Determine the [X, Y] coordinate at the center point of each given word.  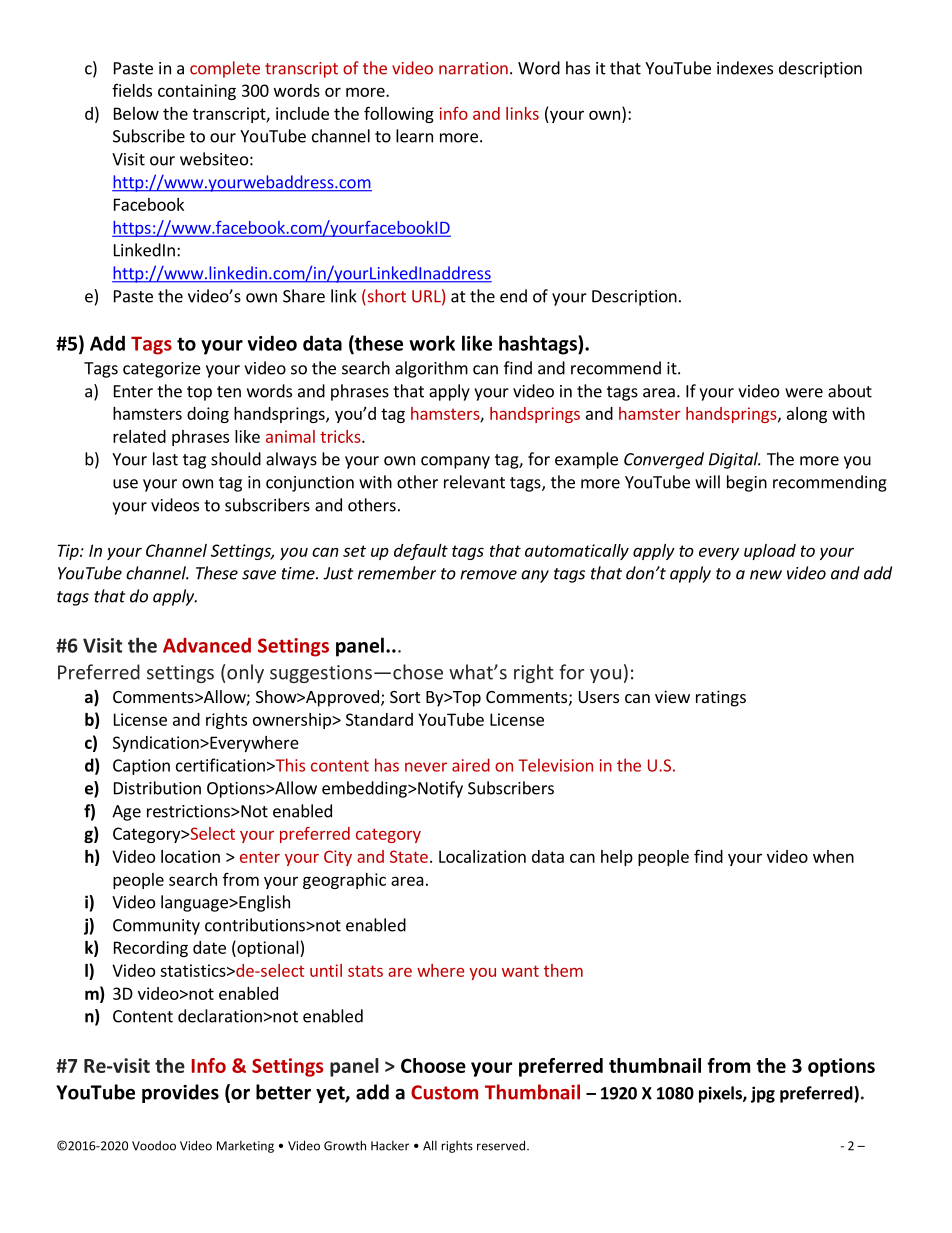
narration [473, 68]
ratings [721, 698]
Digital [734, 460]
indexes [745, 68]
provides [180, 1093]
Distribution [157, 788]
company [455, 462]
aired [471, 765]
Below [136, 113]
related [139, 436]
